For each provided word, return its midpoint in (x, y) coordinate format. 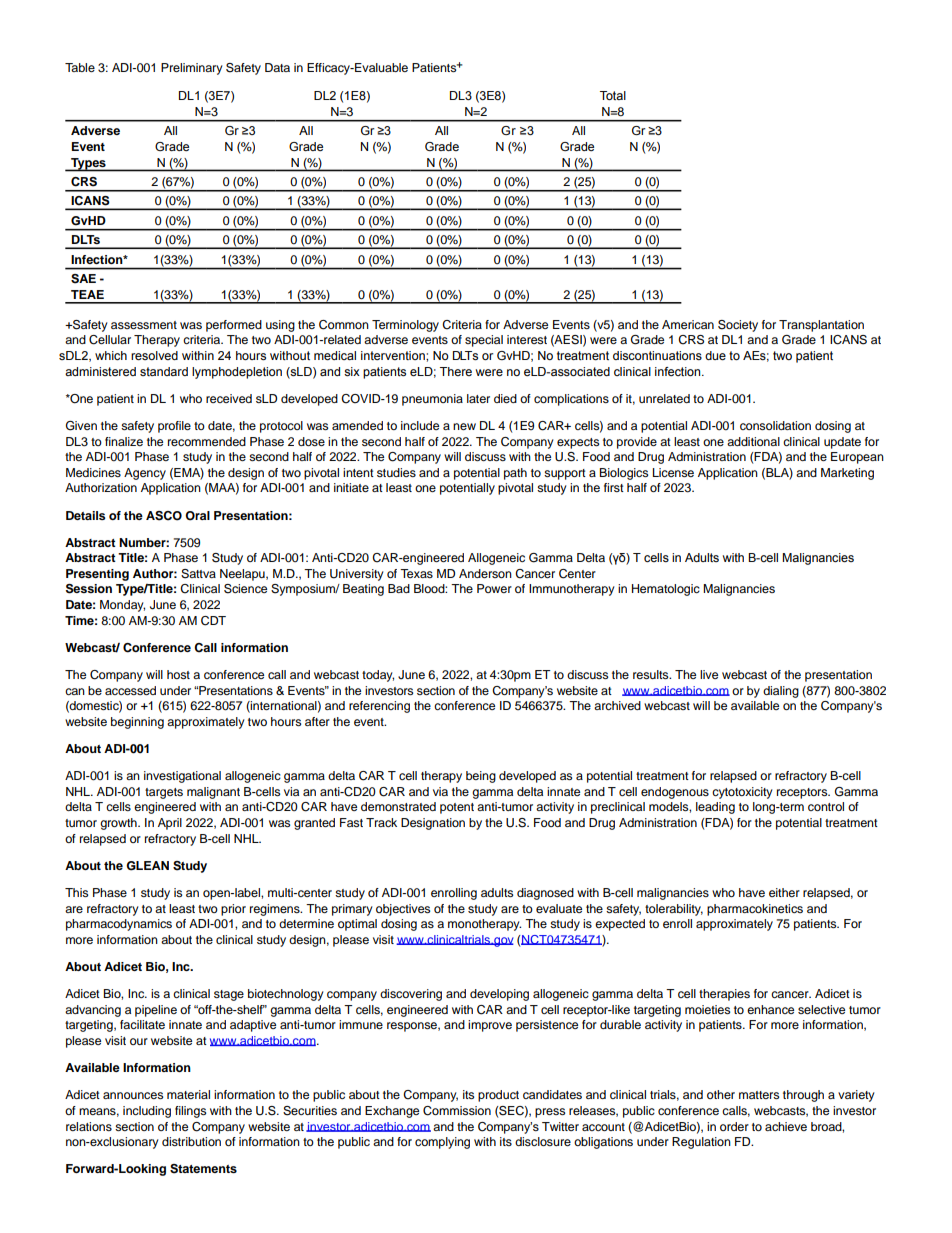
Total (613, 95)
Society (738, 326)
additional (753, 441)
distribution (191, 1141)
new (464, 426)
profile (174, 427)
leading (715, 808)
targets (164, 793)
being (481, 777)
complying (442, 1143)
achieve (786, 1126)
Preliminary (192, 69)
